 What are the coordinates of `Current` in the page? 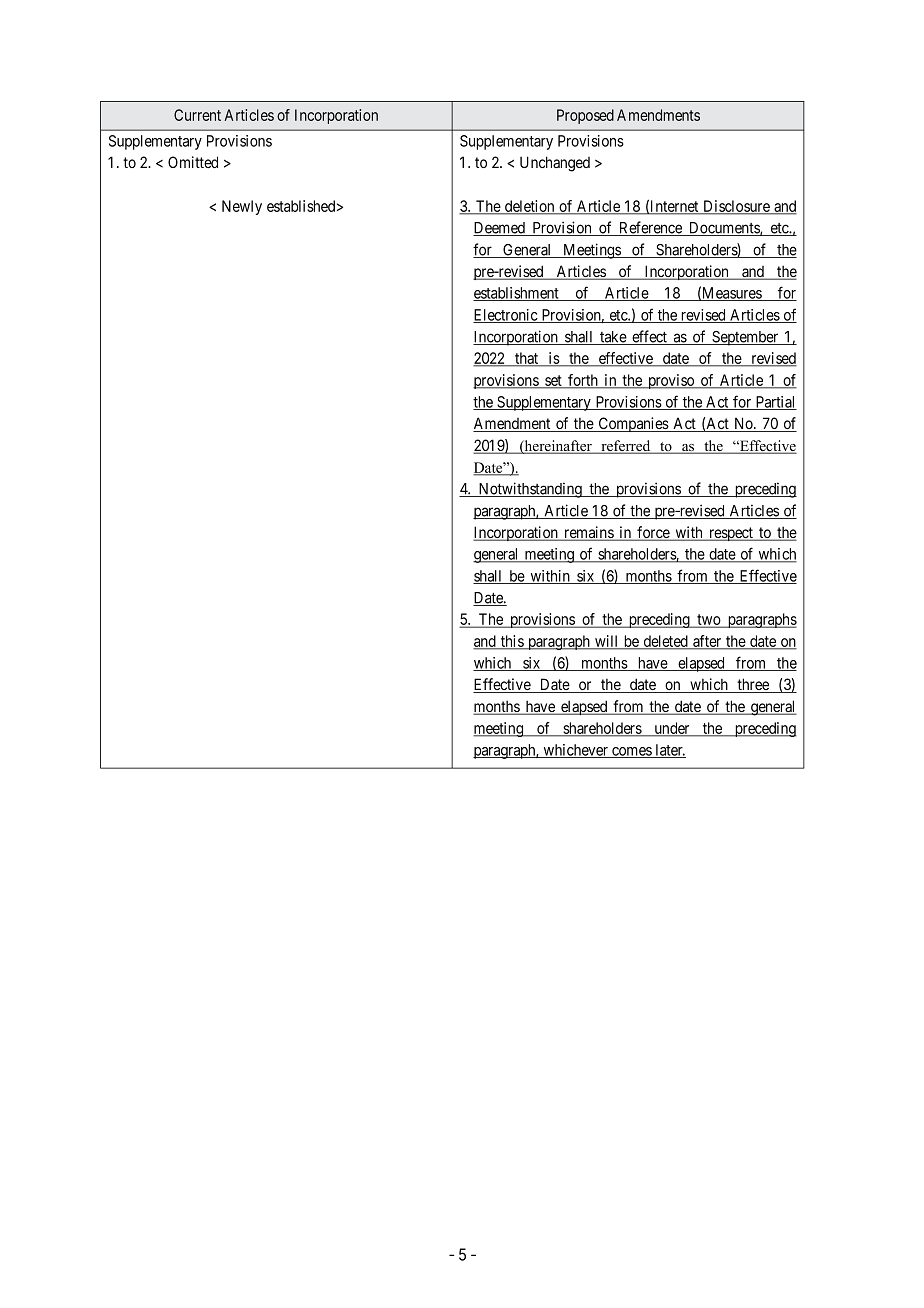 It's located at (197, 115).
